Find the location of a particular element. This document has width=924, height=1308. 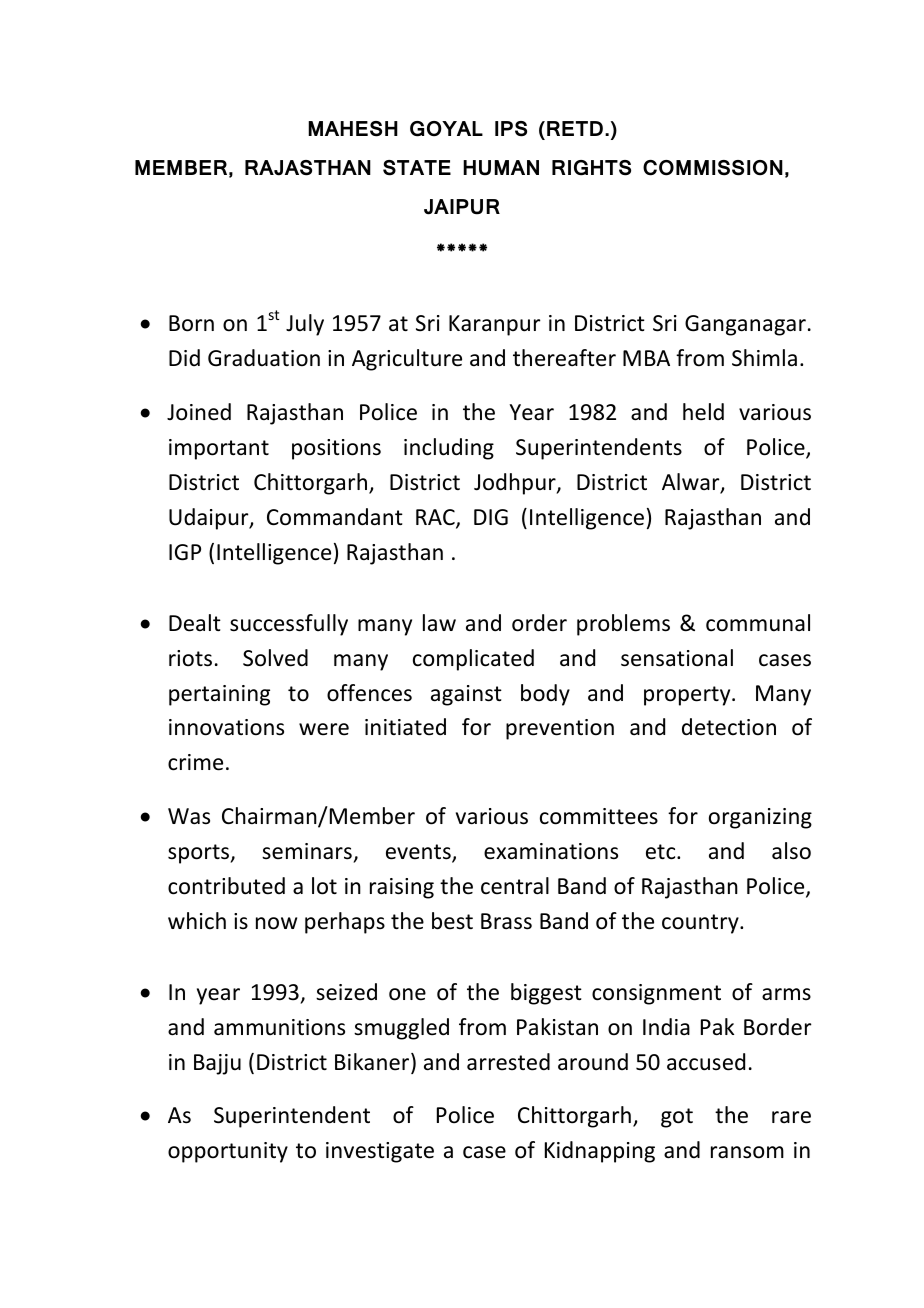

got is located at coordinates (677, 1118).
